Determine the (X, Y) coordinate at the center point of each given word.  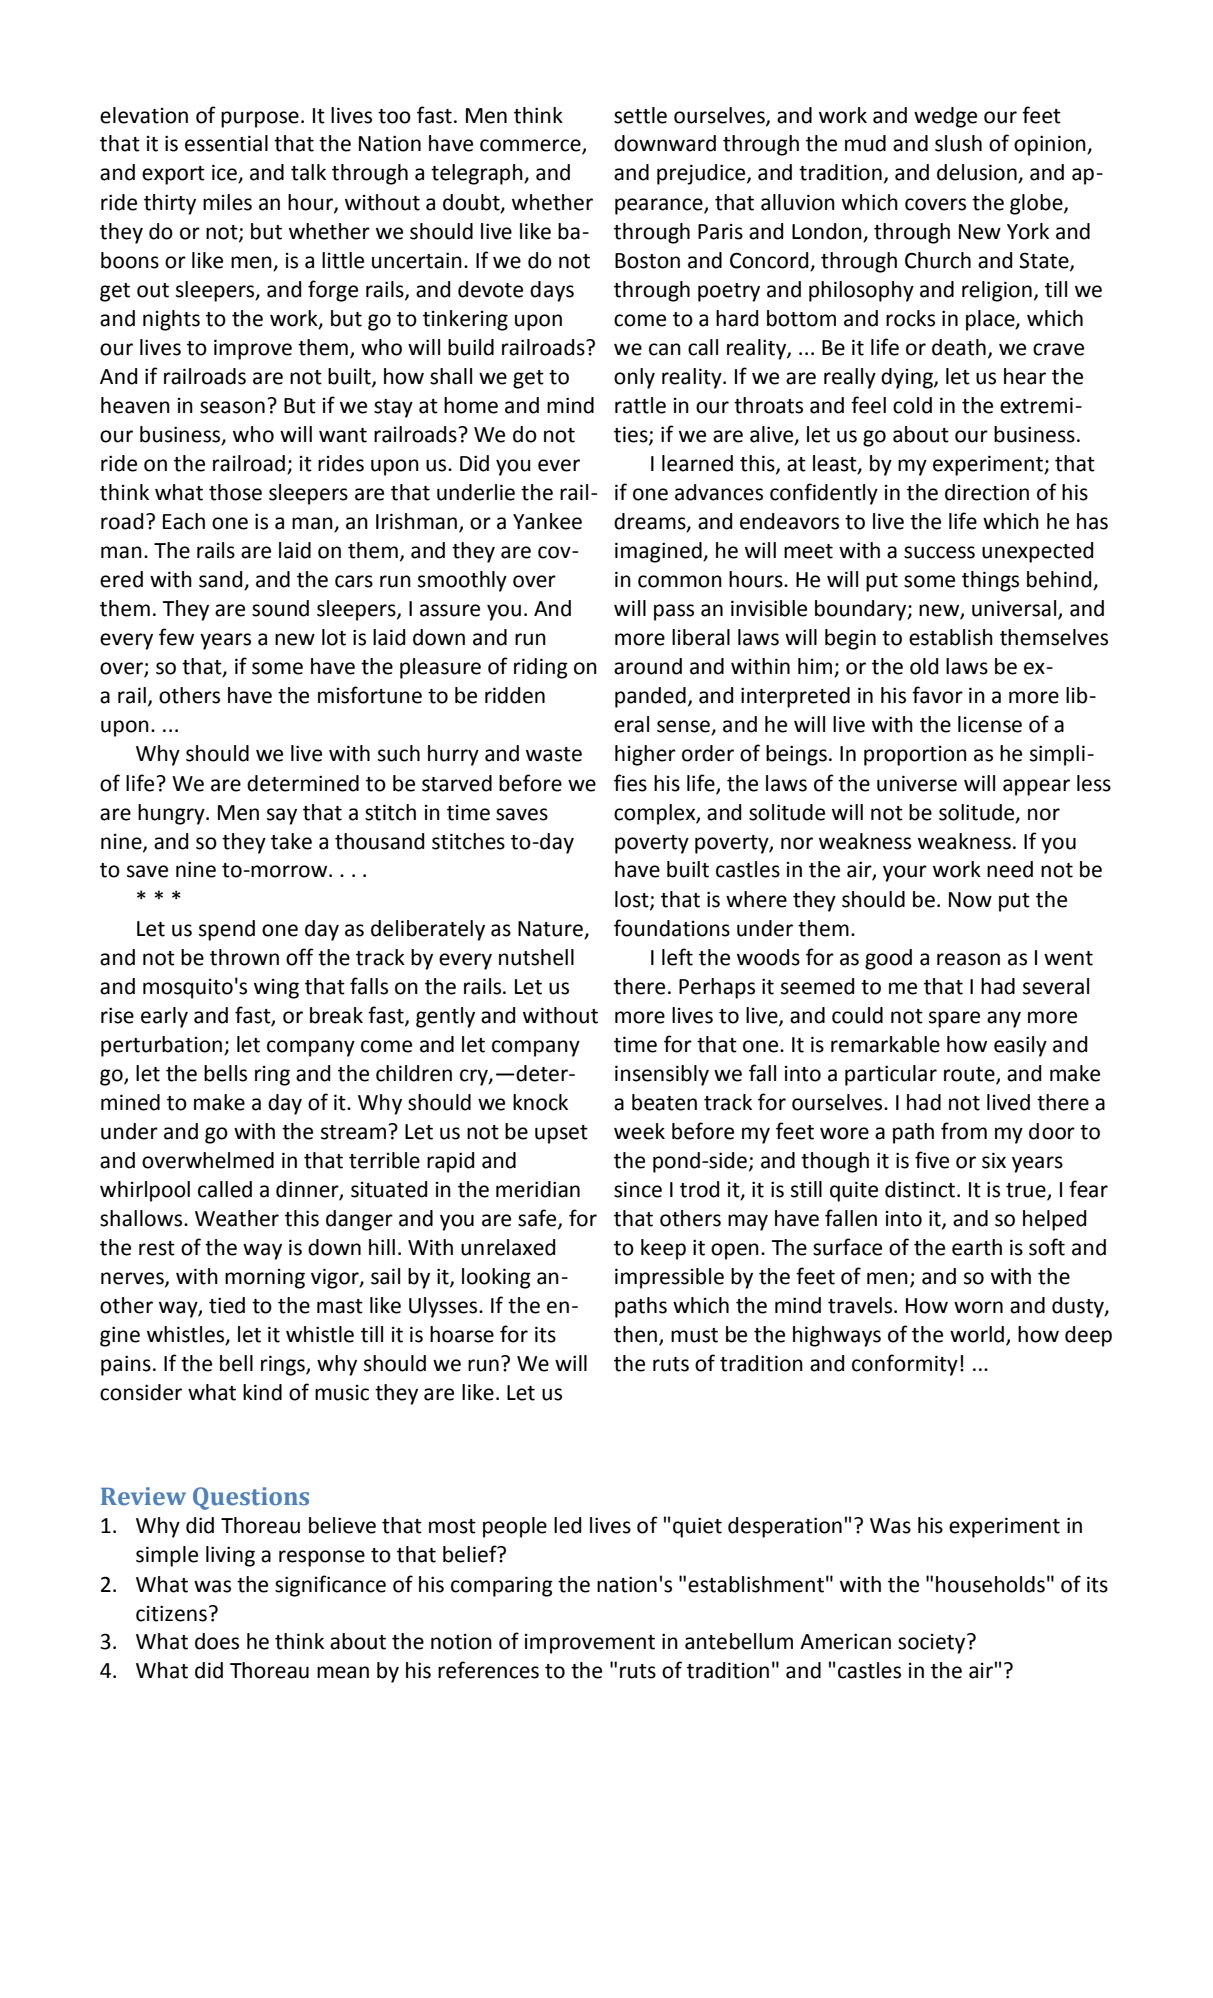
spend (227, 930)
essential (226, 143)
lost (633, 900)
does (217, 1641)
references (488, 1670)
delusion (978, 173)
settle (640, 115)
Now (970, 900)
